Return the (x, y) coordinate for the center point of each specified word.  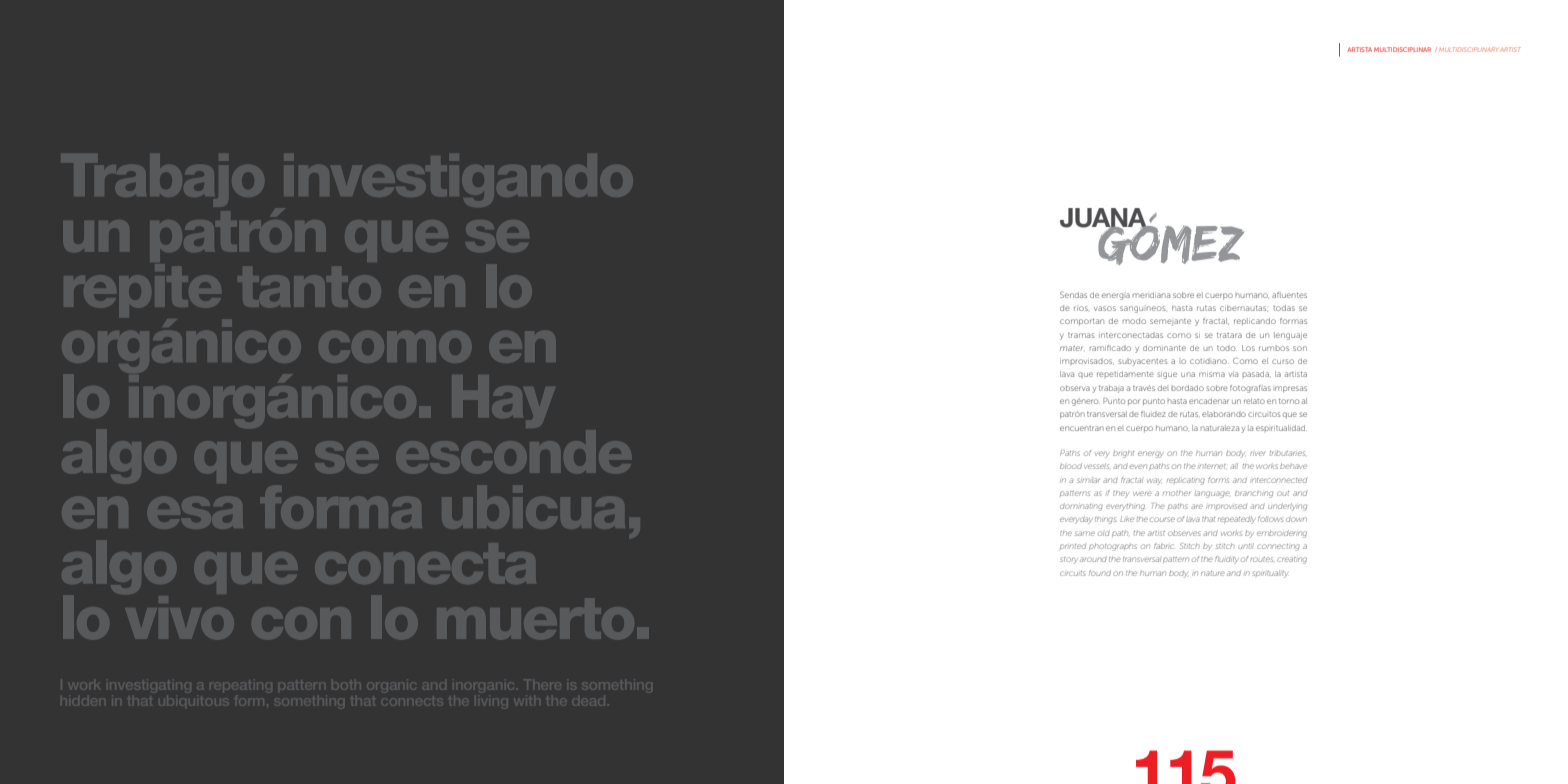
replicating (1186, 481)
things (1105, 520)
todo (1227, 348)
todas (1284, 308)
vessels (1096, 466)
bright (1123, 454)
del (1163, 388)
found (1100, 573)
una (1188, 374)
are (1197, 506)
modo (1134, 321)
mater (1071, 348)
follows (1271, 519)
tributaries (1287, 453)
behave (1293, 466)
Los (1248, 348)
